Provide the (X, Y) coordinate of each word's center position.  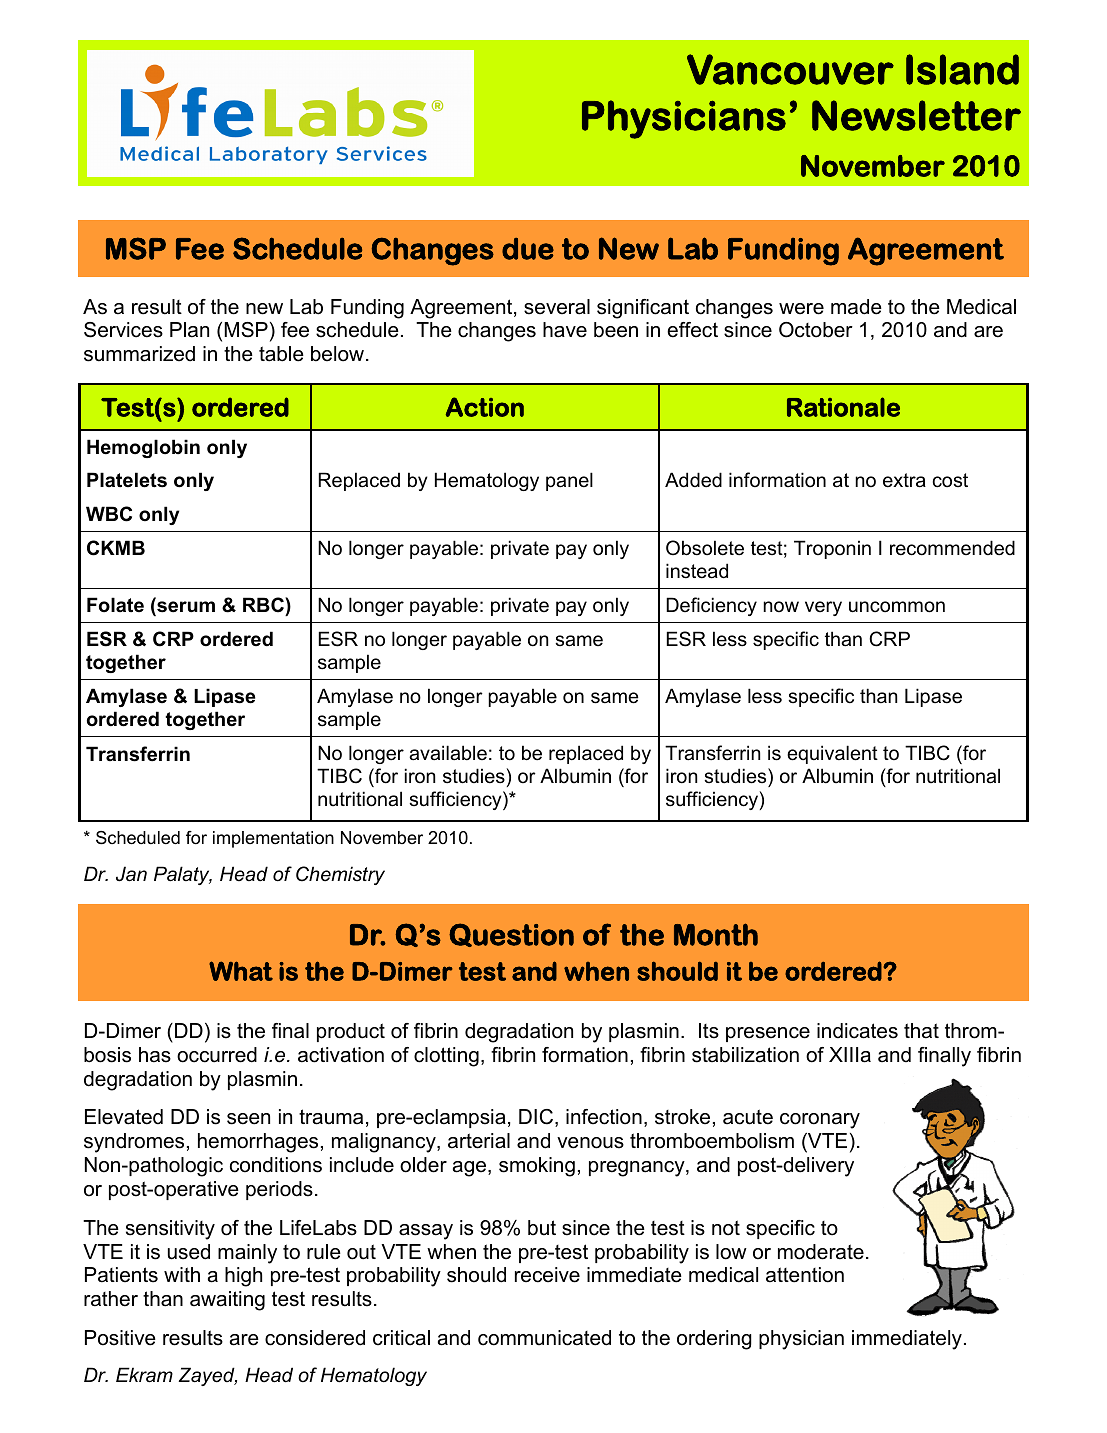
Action (485, 407)
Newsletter (916, 115)
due (528, 249)
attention (805, 1275)
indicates (857, 1031)
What (241, 971)
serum (185, 608)
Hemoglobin (143, 448)
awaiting (227, 1301)
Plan (189, 330)
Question (511, 935)
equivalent (832, 754)
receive (547, 1275)
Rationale (843, 407)
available (448, 753)
